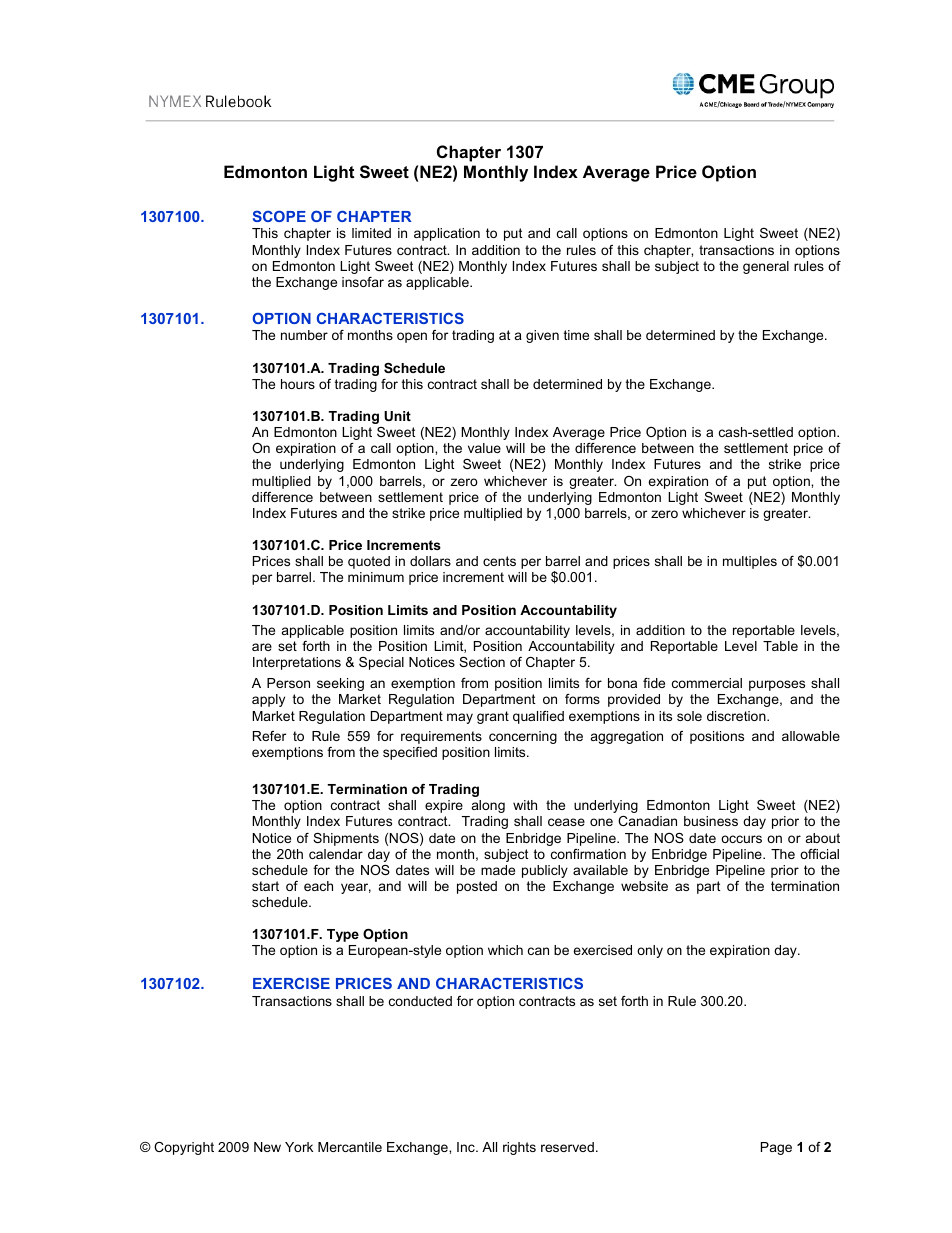 This image has height=1233, width=952. What do you see at coordinates (750, 562) in the image?
I see `multiples` at bounding box center [750, 562].
